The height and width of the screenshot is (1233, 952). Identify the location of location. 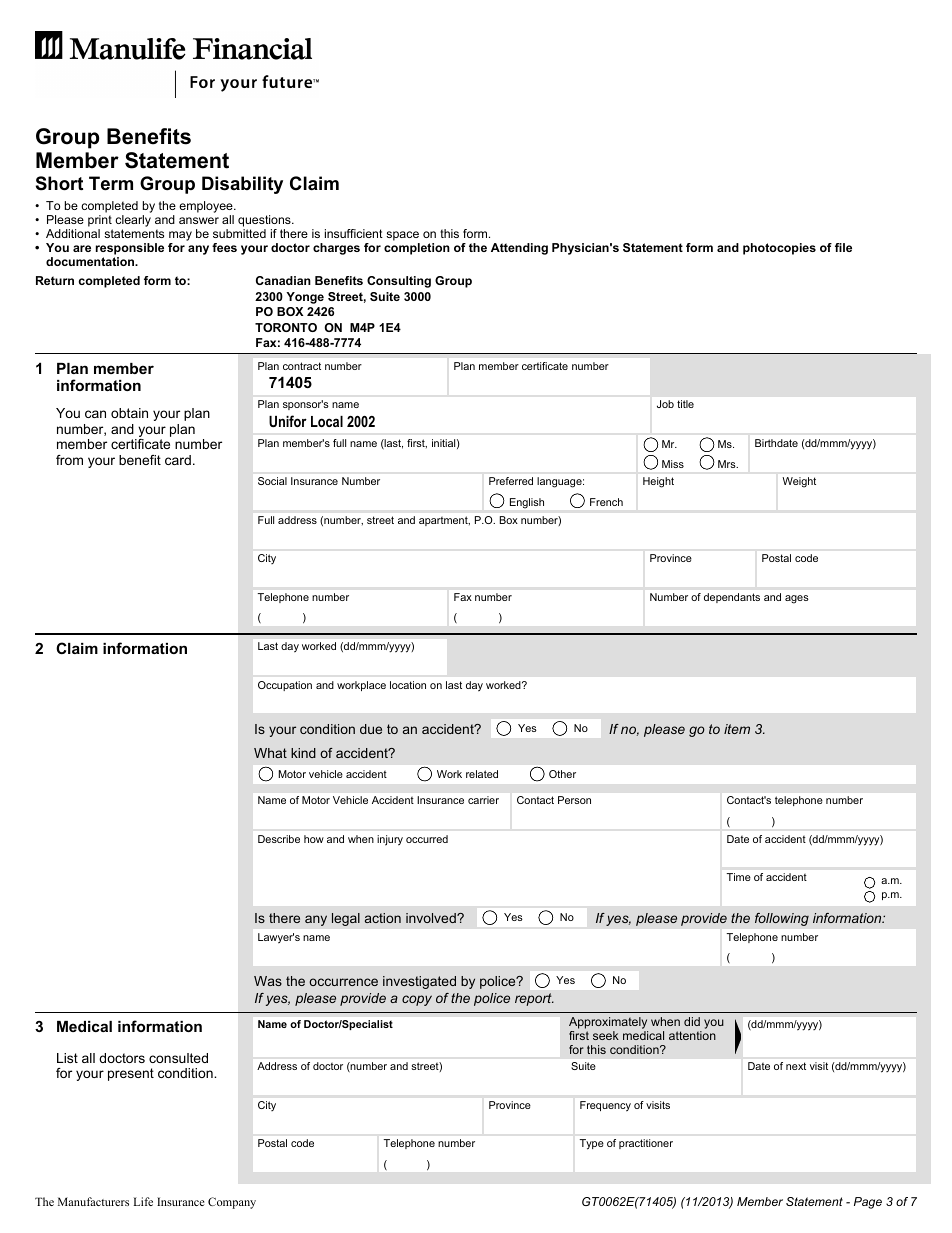
(408, 685).
